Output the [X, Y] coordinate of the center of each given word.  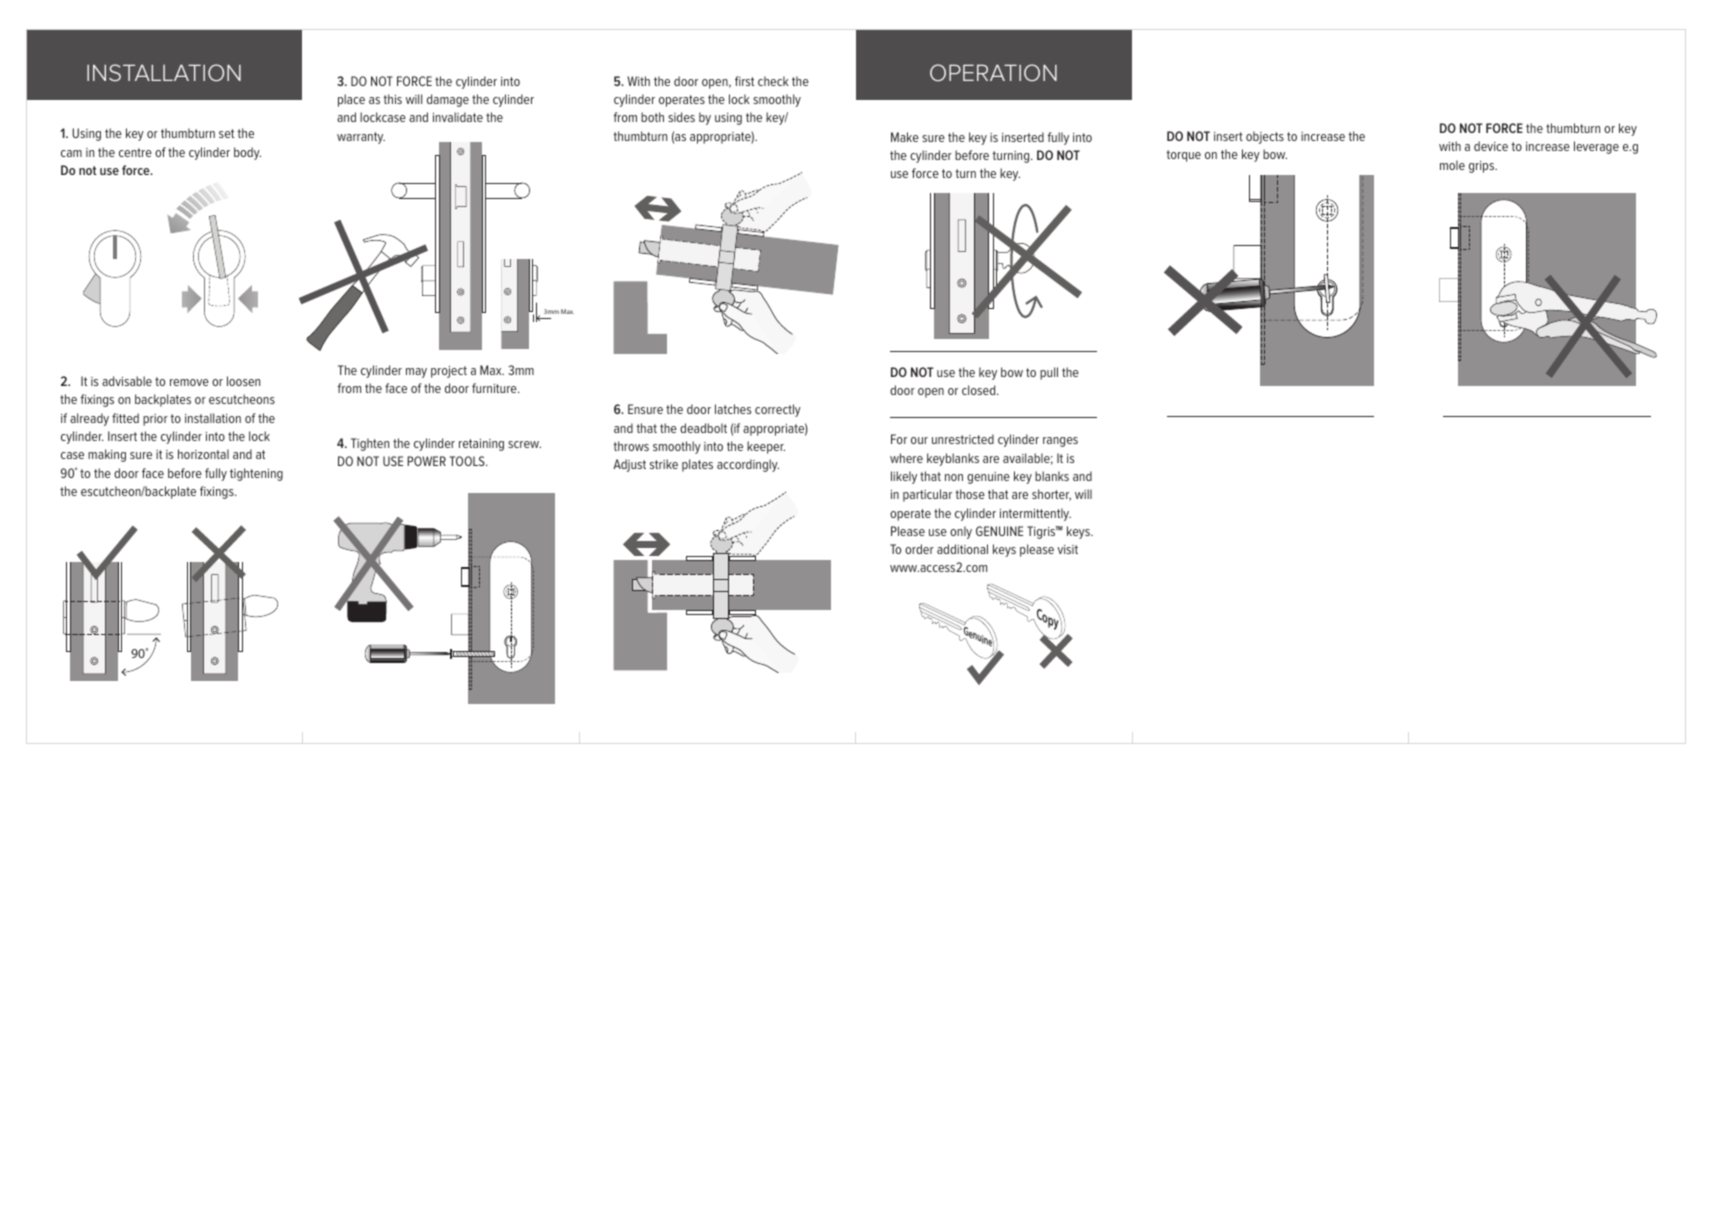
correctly [778, 410]
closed [980, 390]
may [416, 373]
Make [905, 137]
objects [1265, 137]
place [351, 100]
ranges [1060, 442]
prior [155, 420]
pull [1049, 373]
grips [1483, 167]
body [247, 153]
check [773, 81]
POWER [426, 461]
